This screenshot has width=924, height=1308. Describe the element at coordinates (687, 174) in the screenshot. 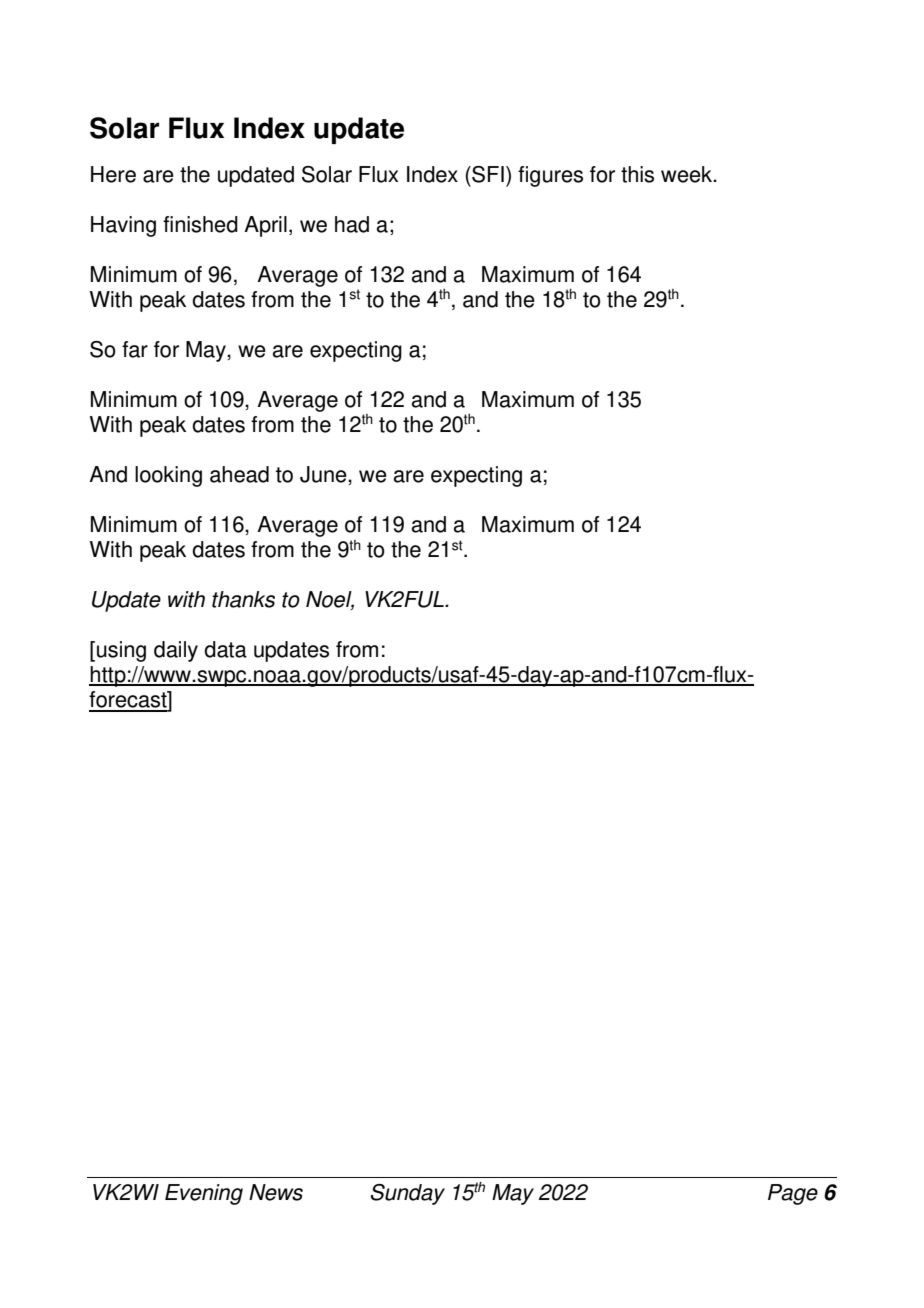

I see `week` at that location.
